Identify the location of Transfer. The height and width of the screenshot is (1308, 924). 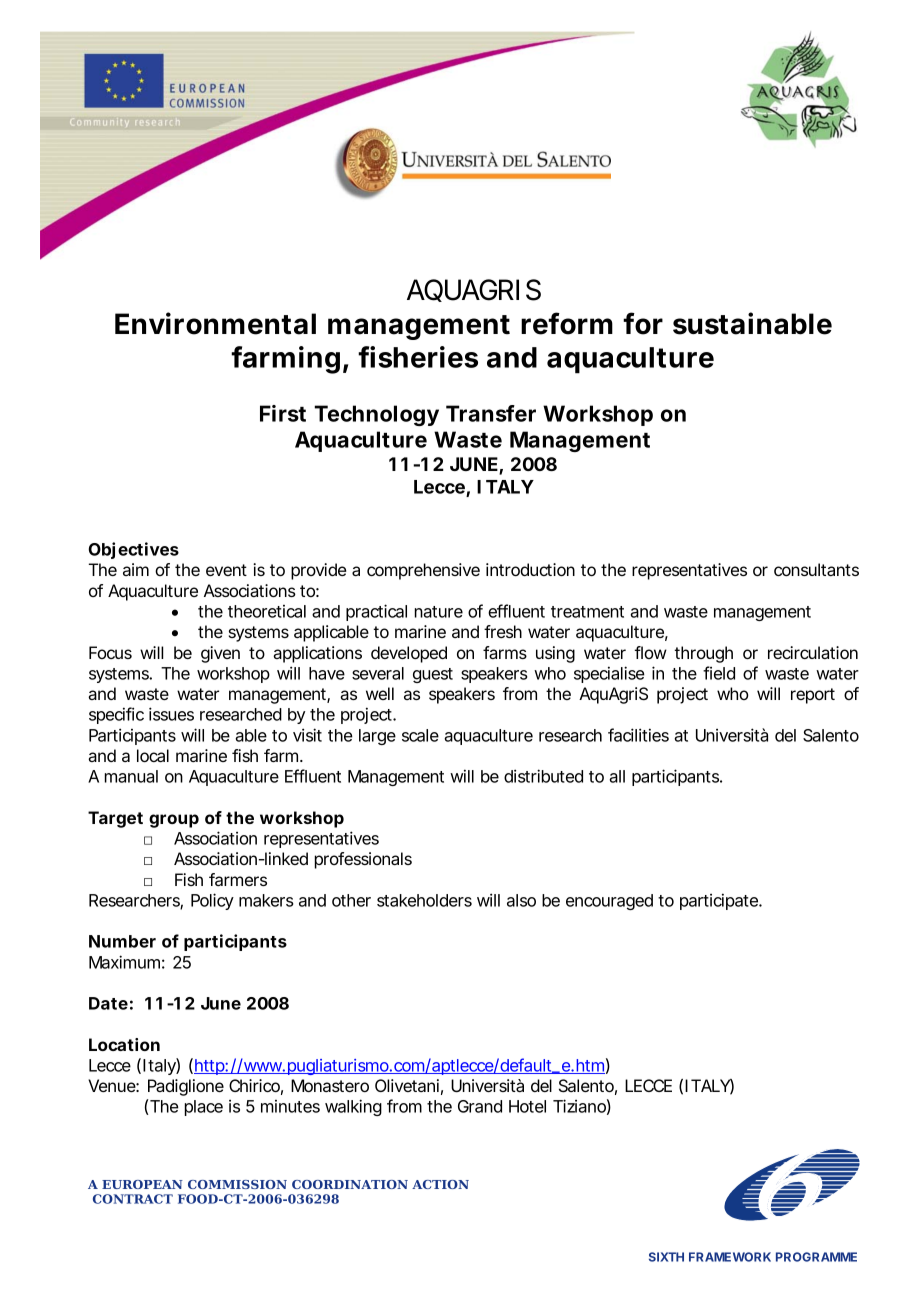
(491, 413).
